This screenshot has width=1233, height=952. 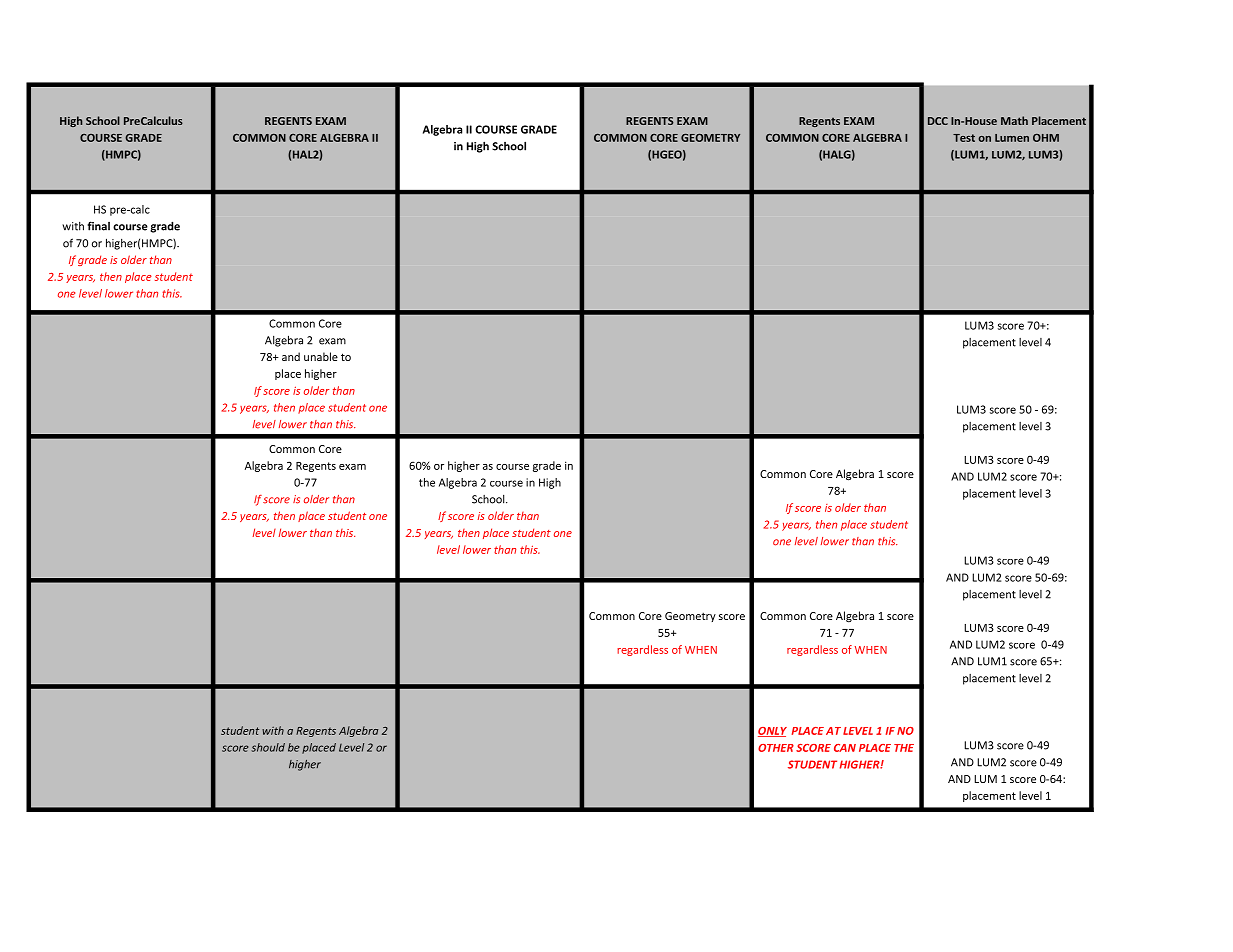 What do you see at coordinates (776, 748) in the screenshot?
I see `OTHER` at bounding box center [776, 748].
